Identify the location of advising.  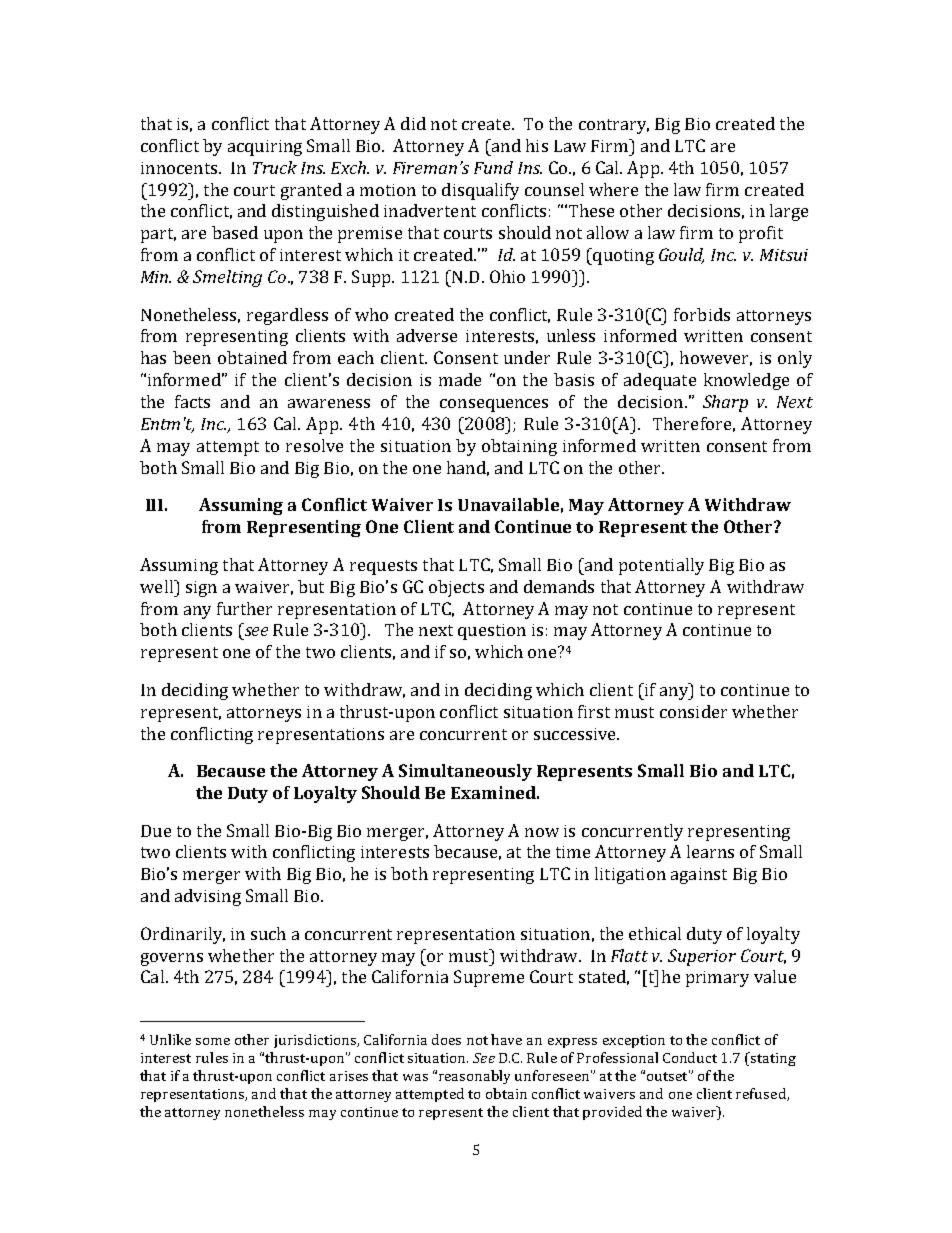
(208, 897).
